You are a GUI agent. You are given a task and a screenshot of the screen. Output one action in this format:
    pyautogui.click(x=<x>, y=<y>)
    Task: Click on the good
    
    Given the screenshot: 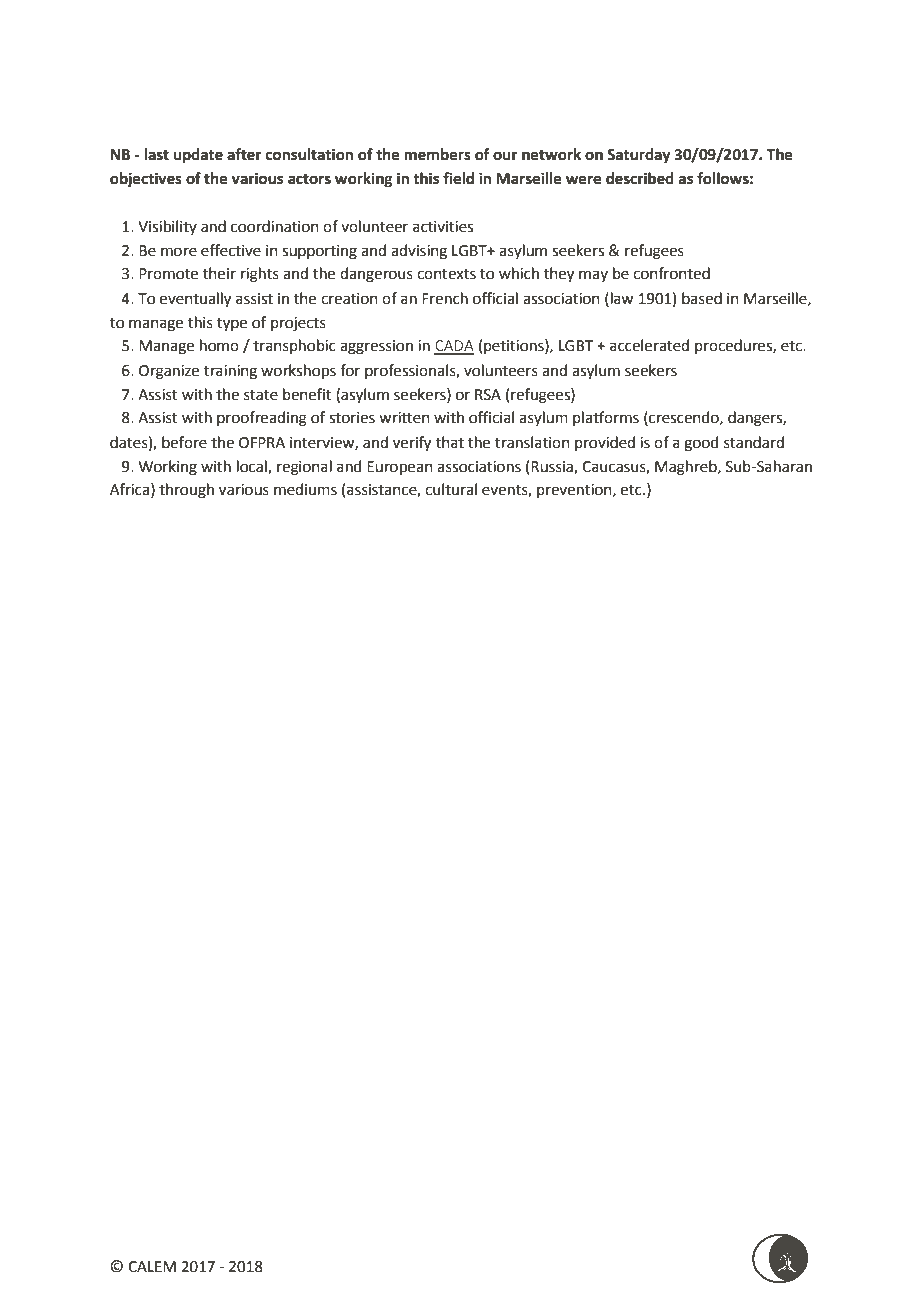 What is the action you would take?
    pyautogui.click(x=701, y=444)
